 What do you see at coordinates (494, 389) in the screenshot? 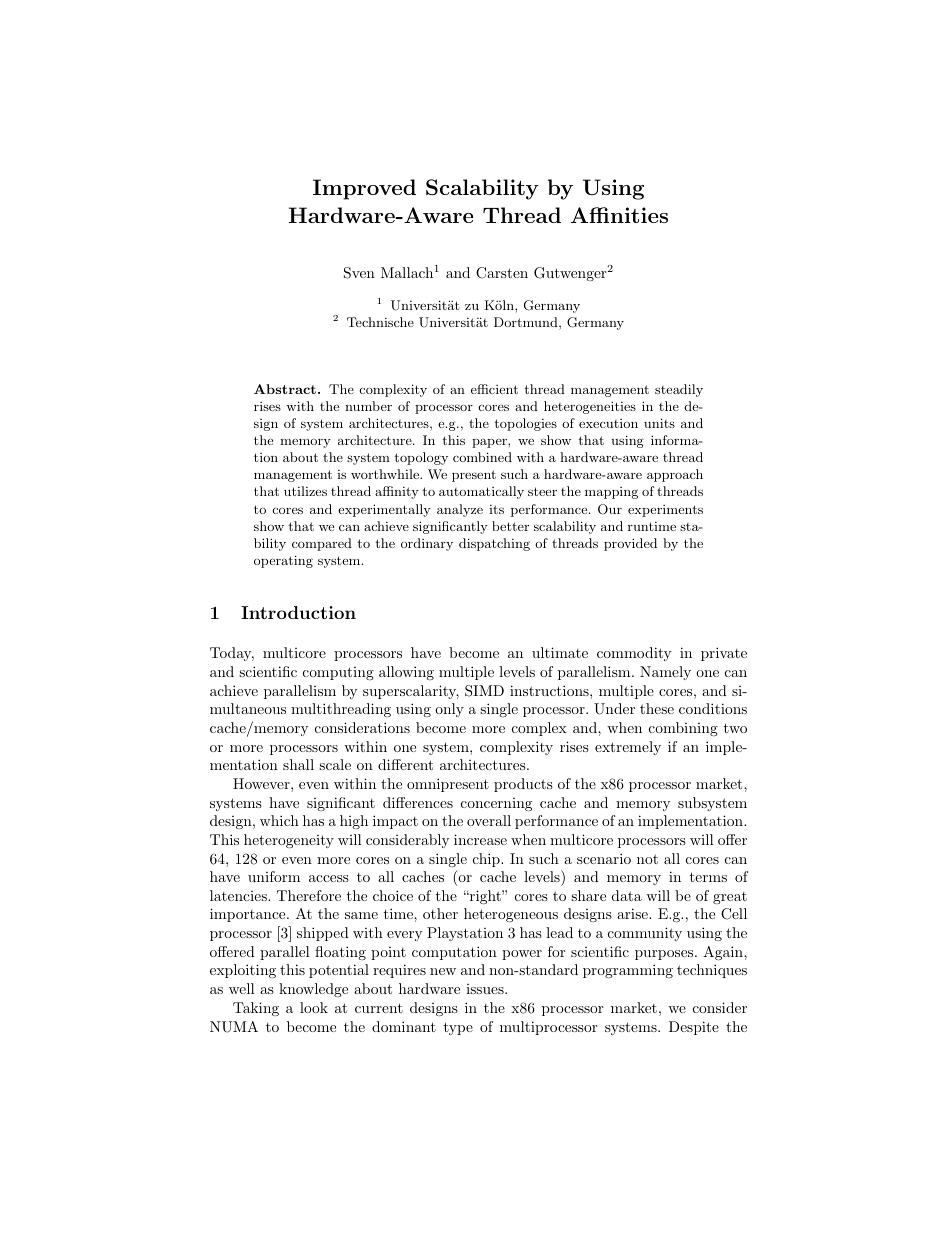
I see `efficient` at bounding box center [494, 389].
